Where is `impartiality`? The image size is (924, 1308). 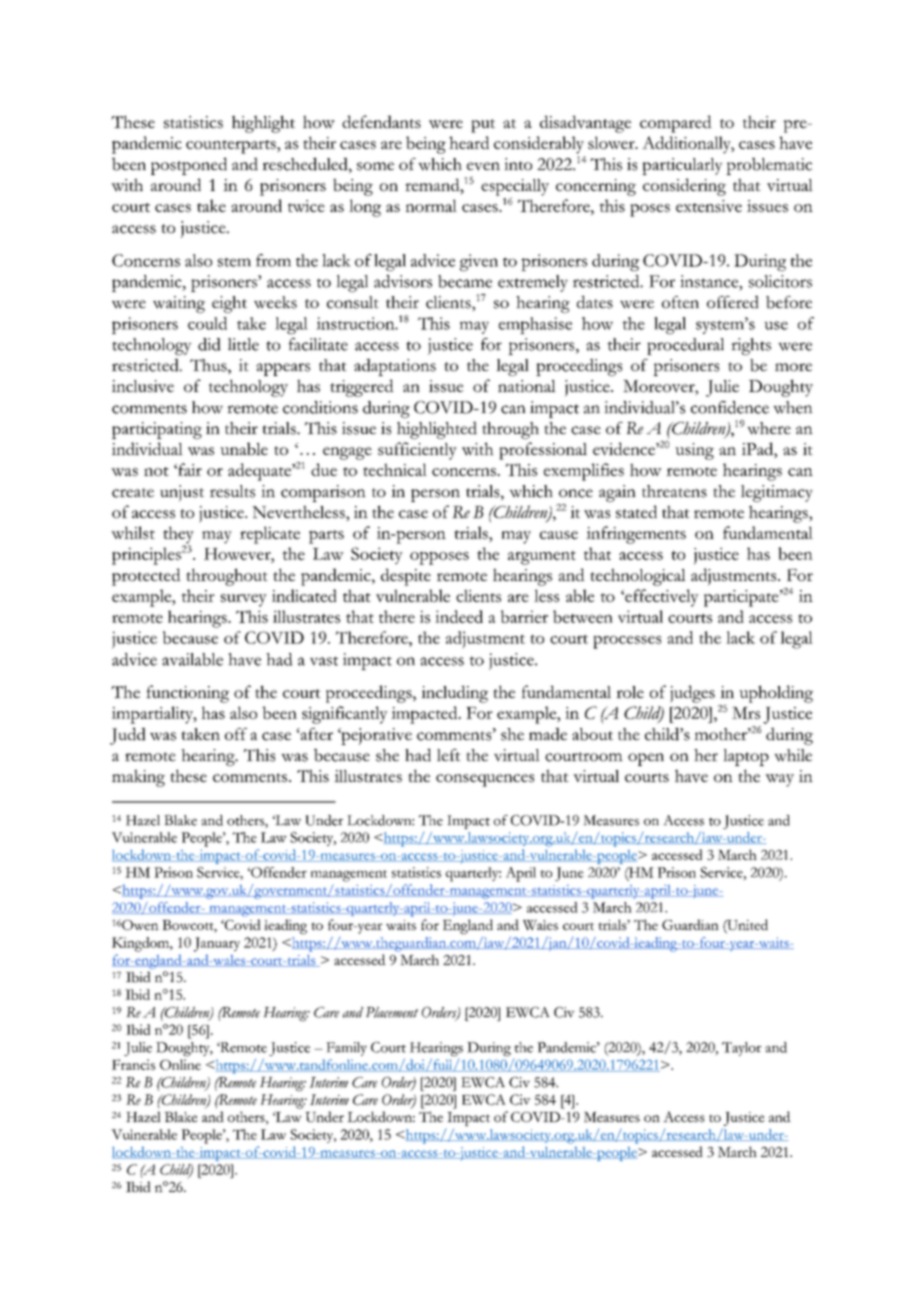 impartiality is located at coordinates (153, 715).
